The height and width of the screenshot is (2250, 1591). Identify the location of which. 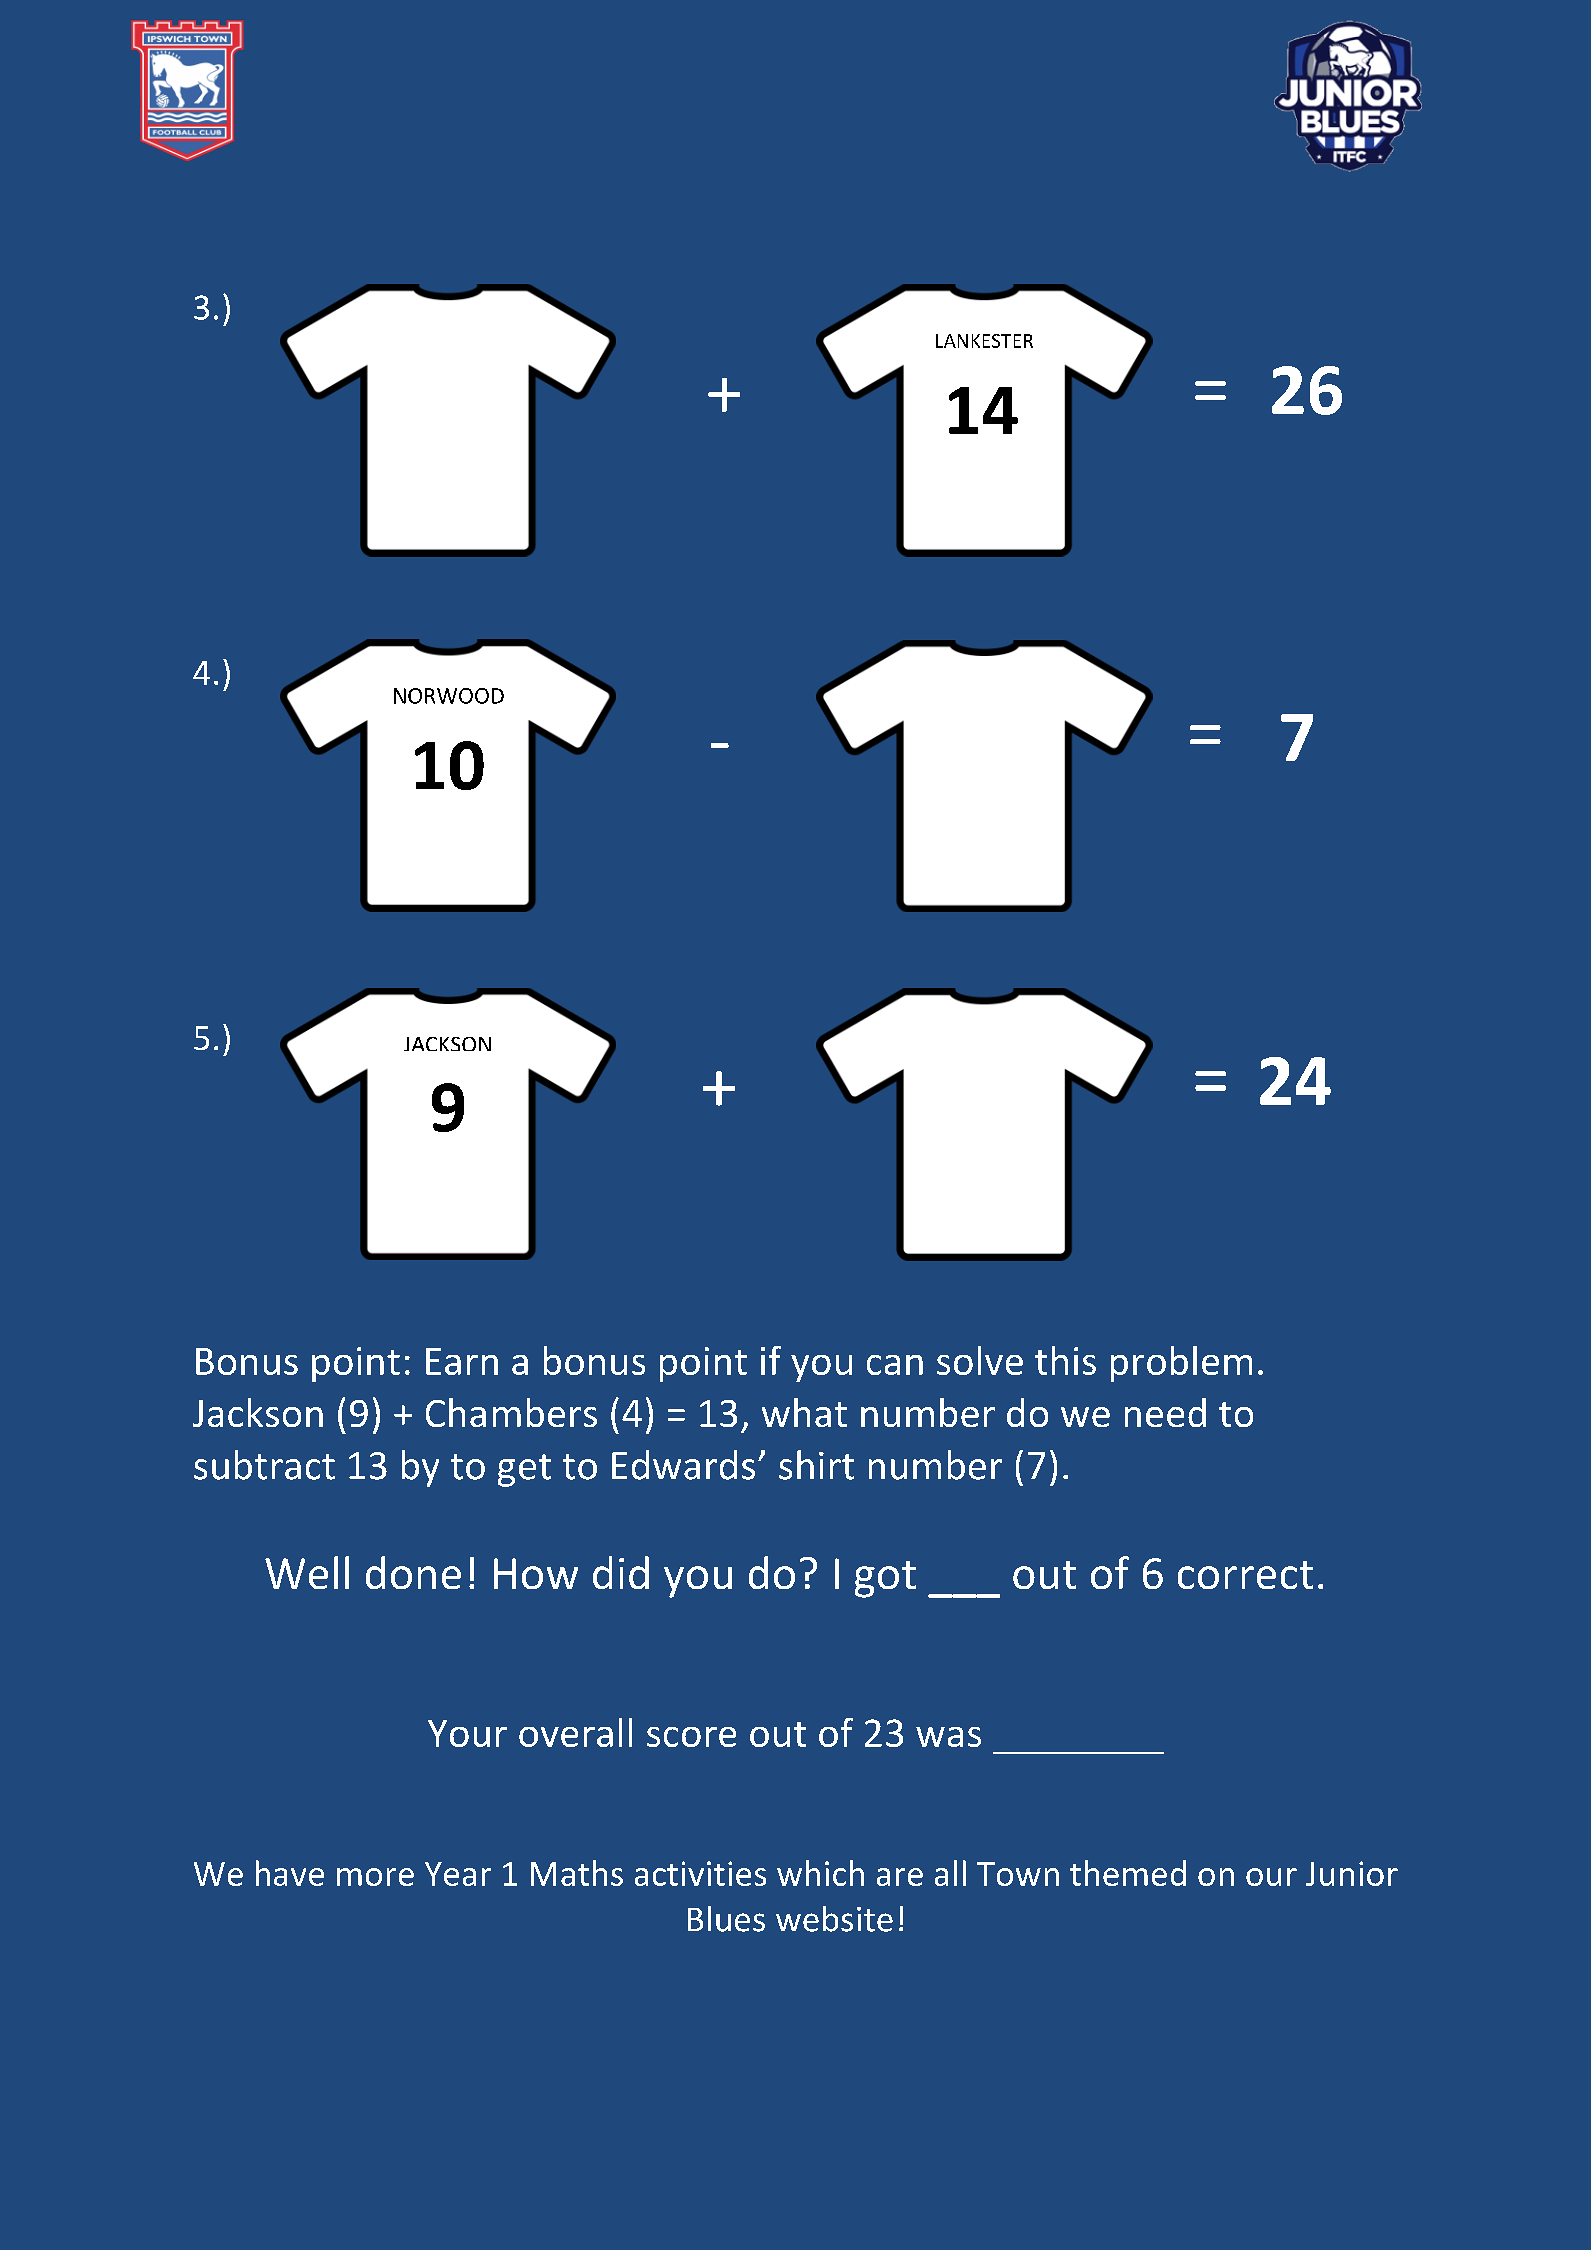
(820, 1873).
